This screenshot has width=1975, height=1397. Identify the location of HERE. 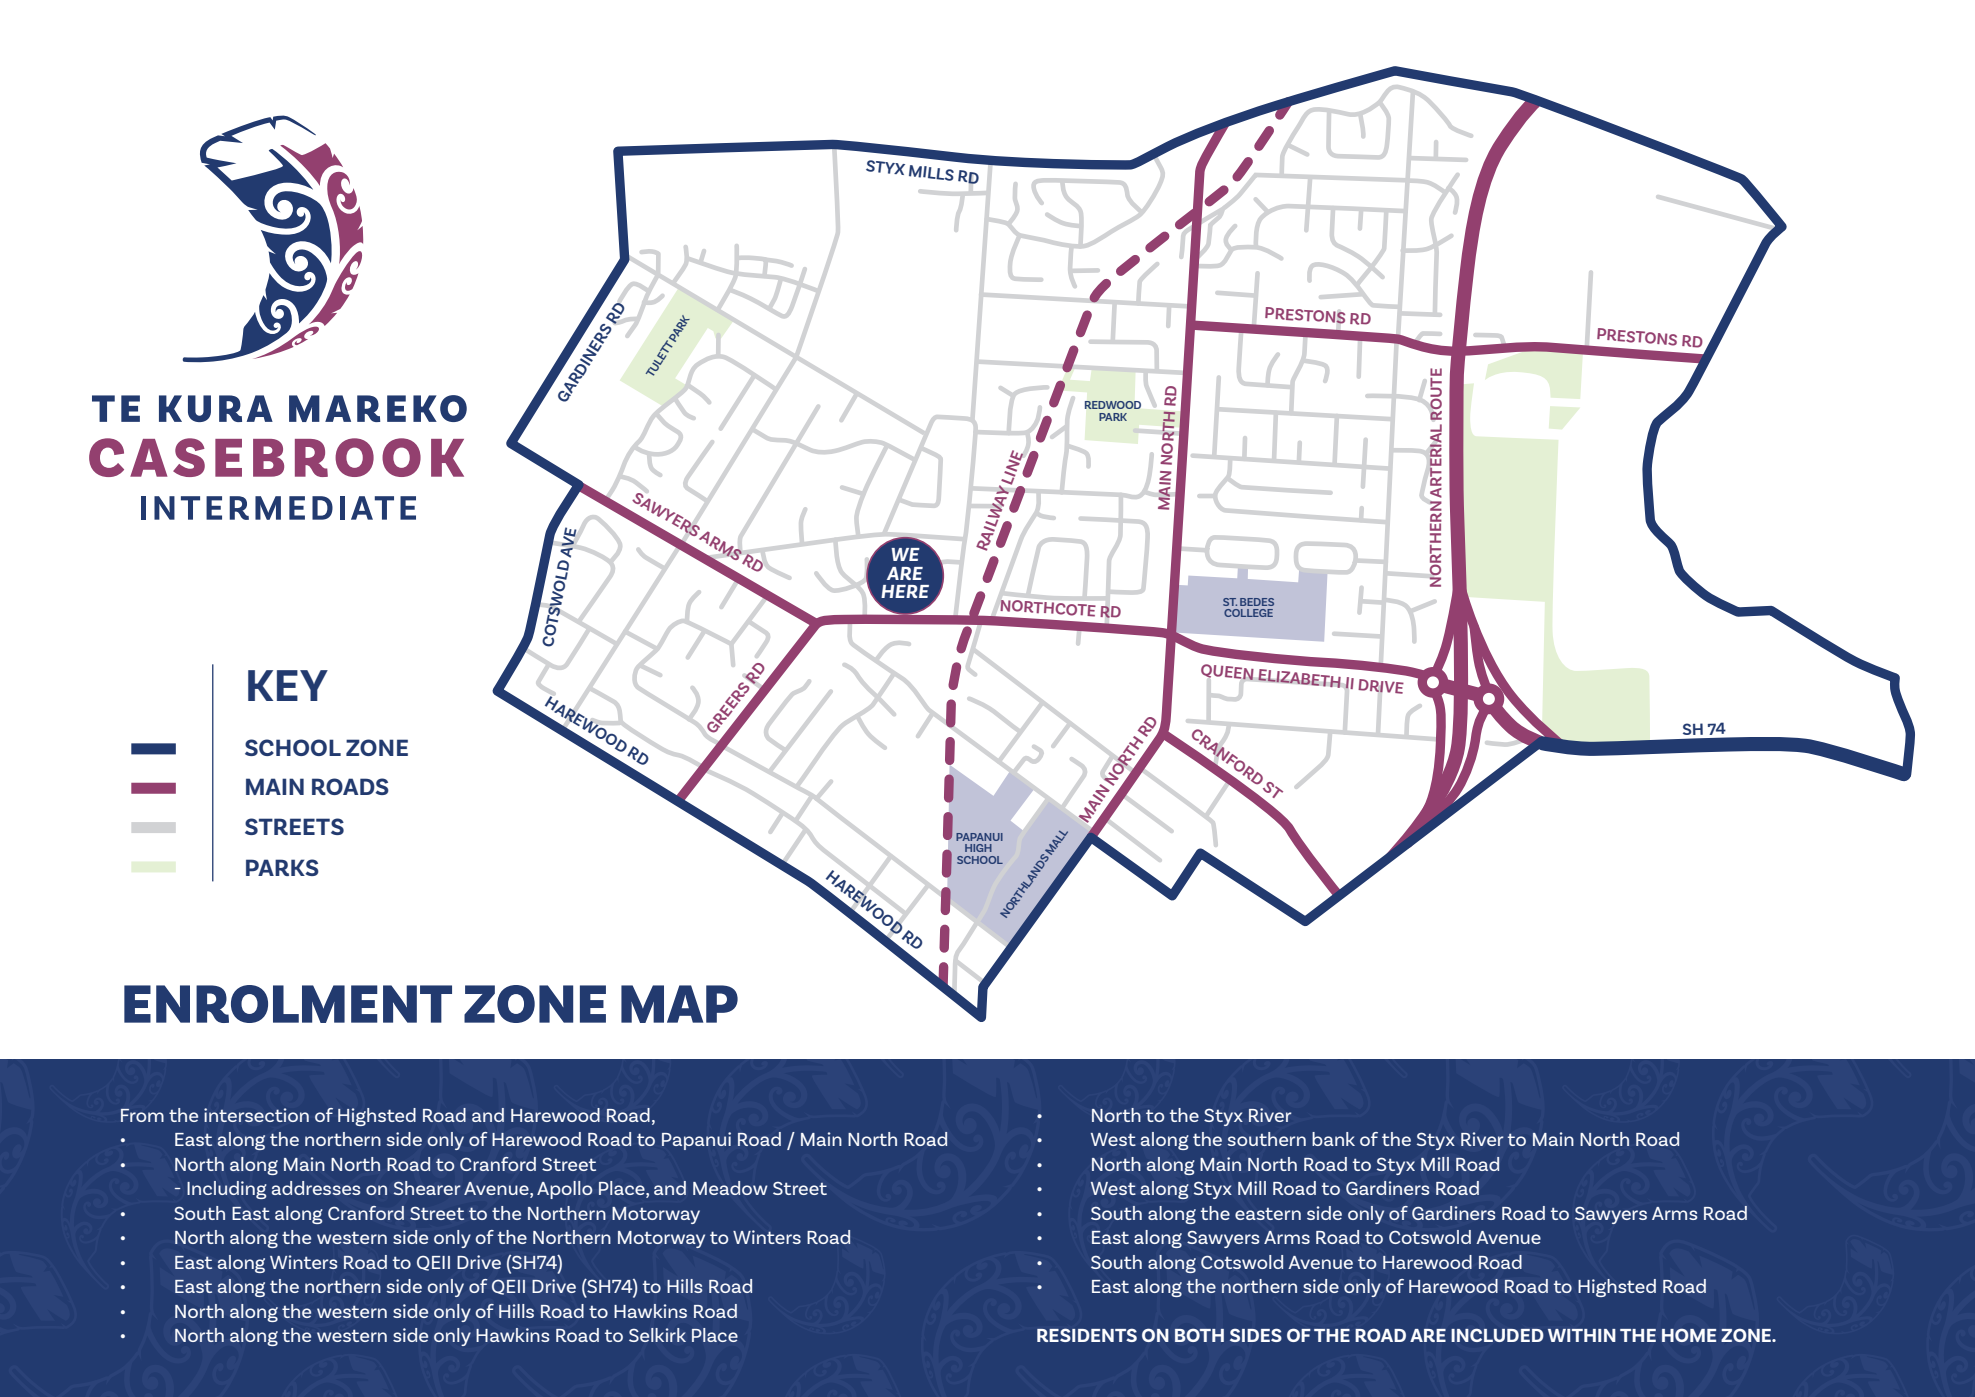
(905, 591).
